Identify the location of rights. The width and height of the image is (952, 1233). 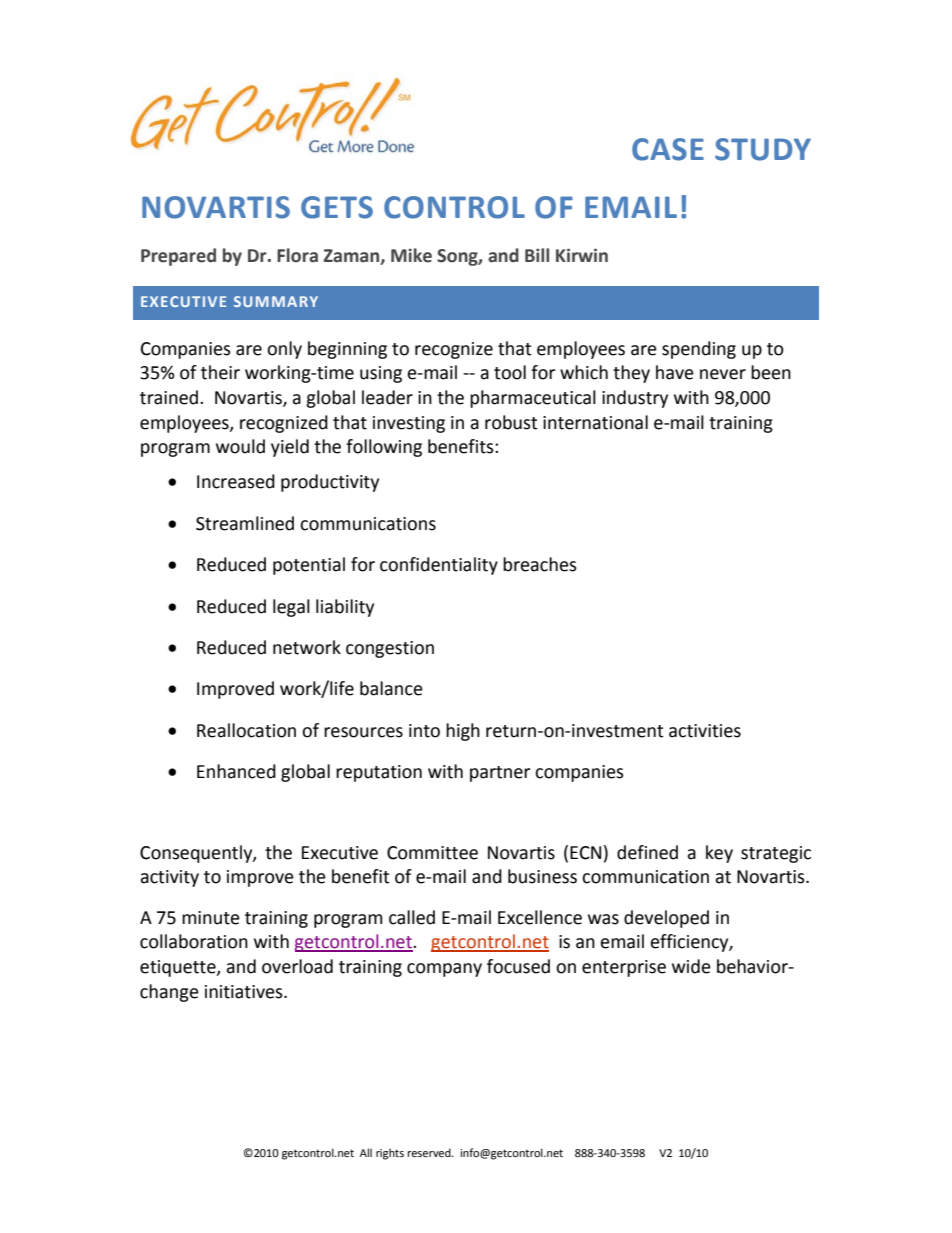
(390, 1154).
